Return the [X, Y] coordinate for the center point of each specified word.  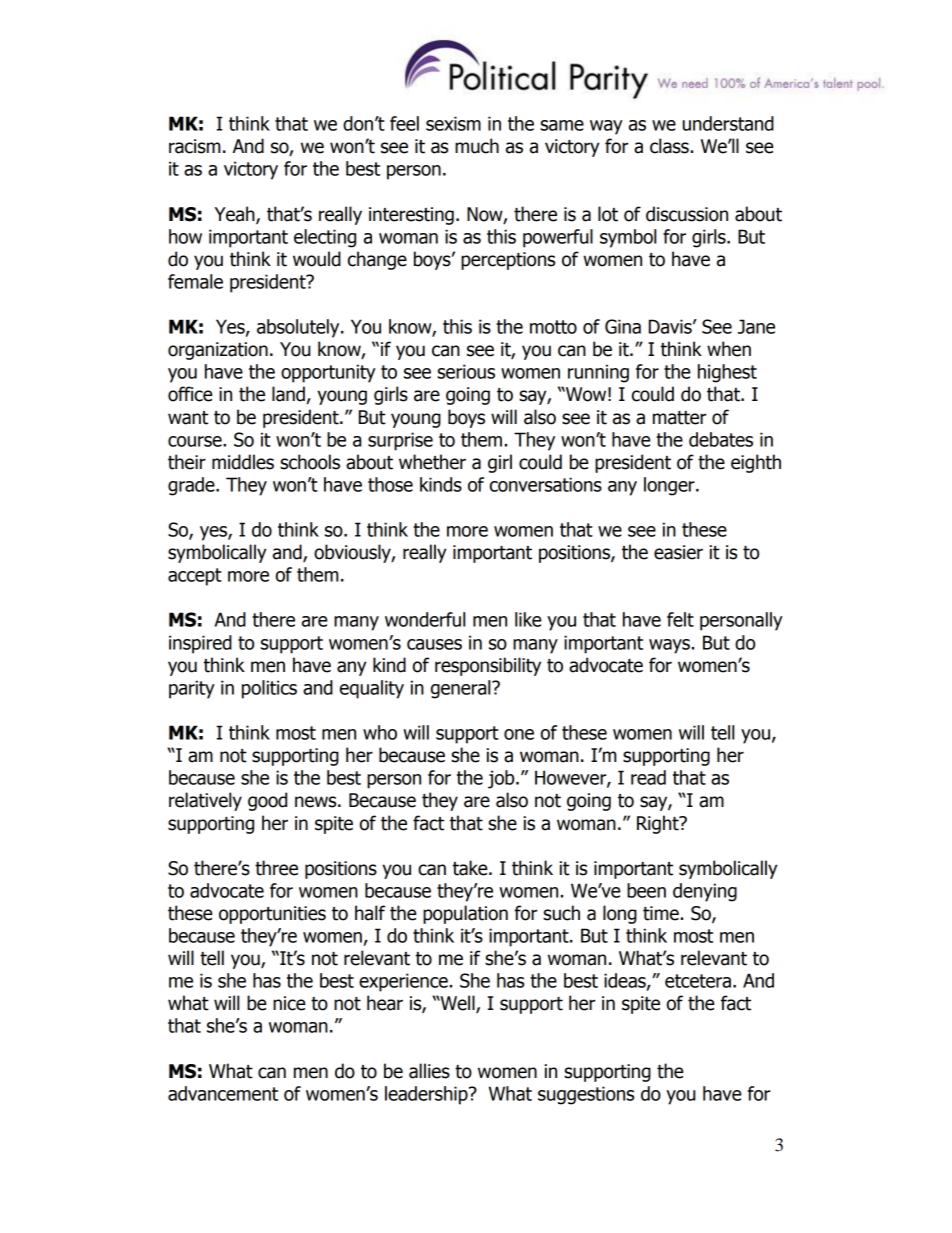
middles [243, 462]
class [669, 146]
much [477, 146]
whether [432, 462]
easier [678, 552]
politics [269, 689]
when [729, 349]
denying [705, 892]
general [462, 689]
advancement [223, 1093]
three [276, 868]
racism [194, 146]
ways [669, 646]
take [471, 868]
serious [466, 371]
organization [218, 351]
